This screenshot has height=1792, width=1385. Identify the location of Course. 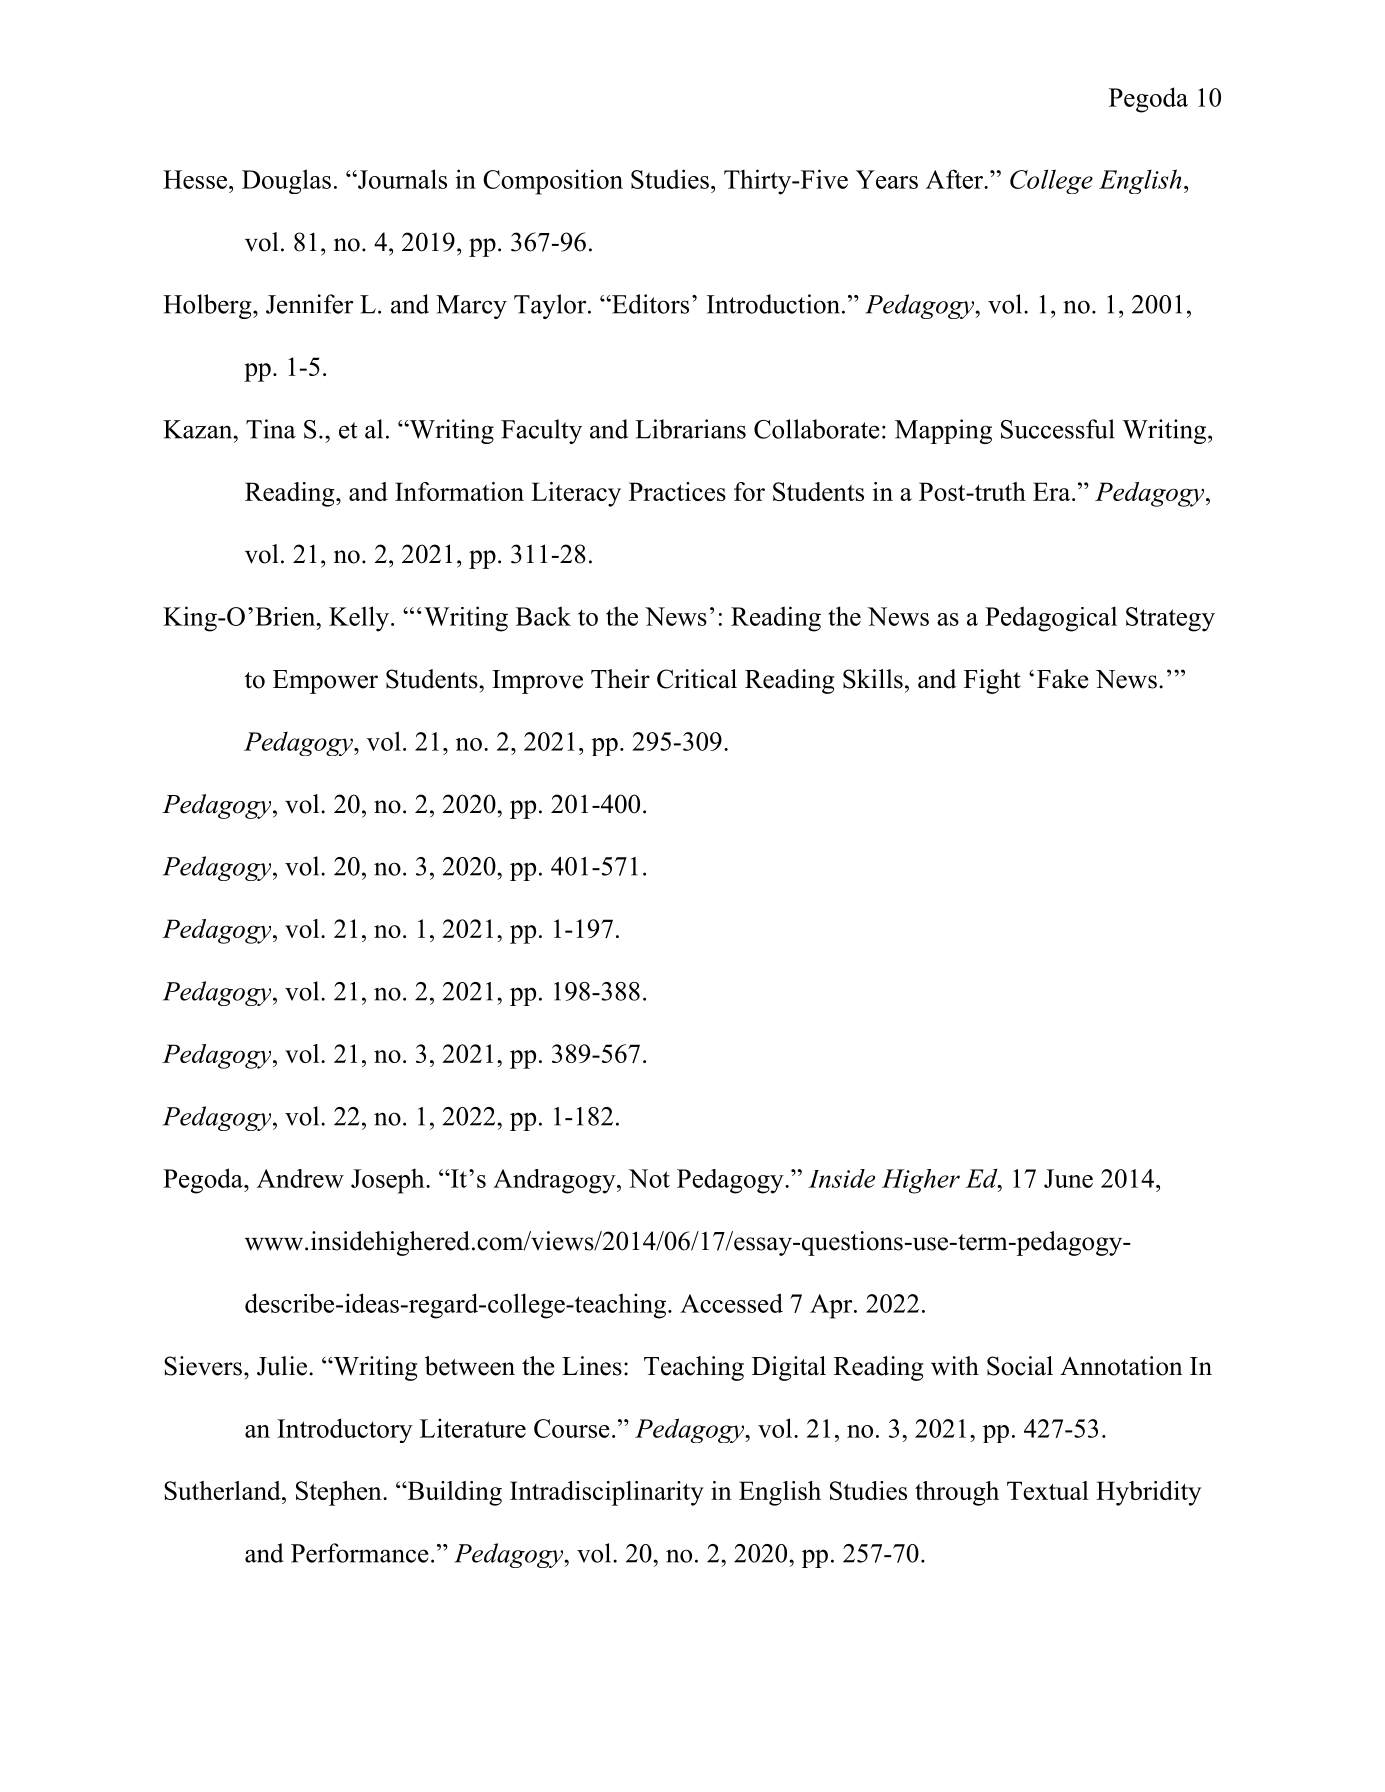
(572, 1428).
